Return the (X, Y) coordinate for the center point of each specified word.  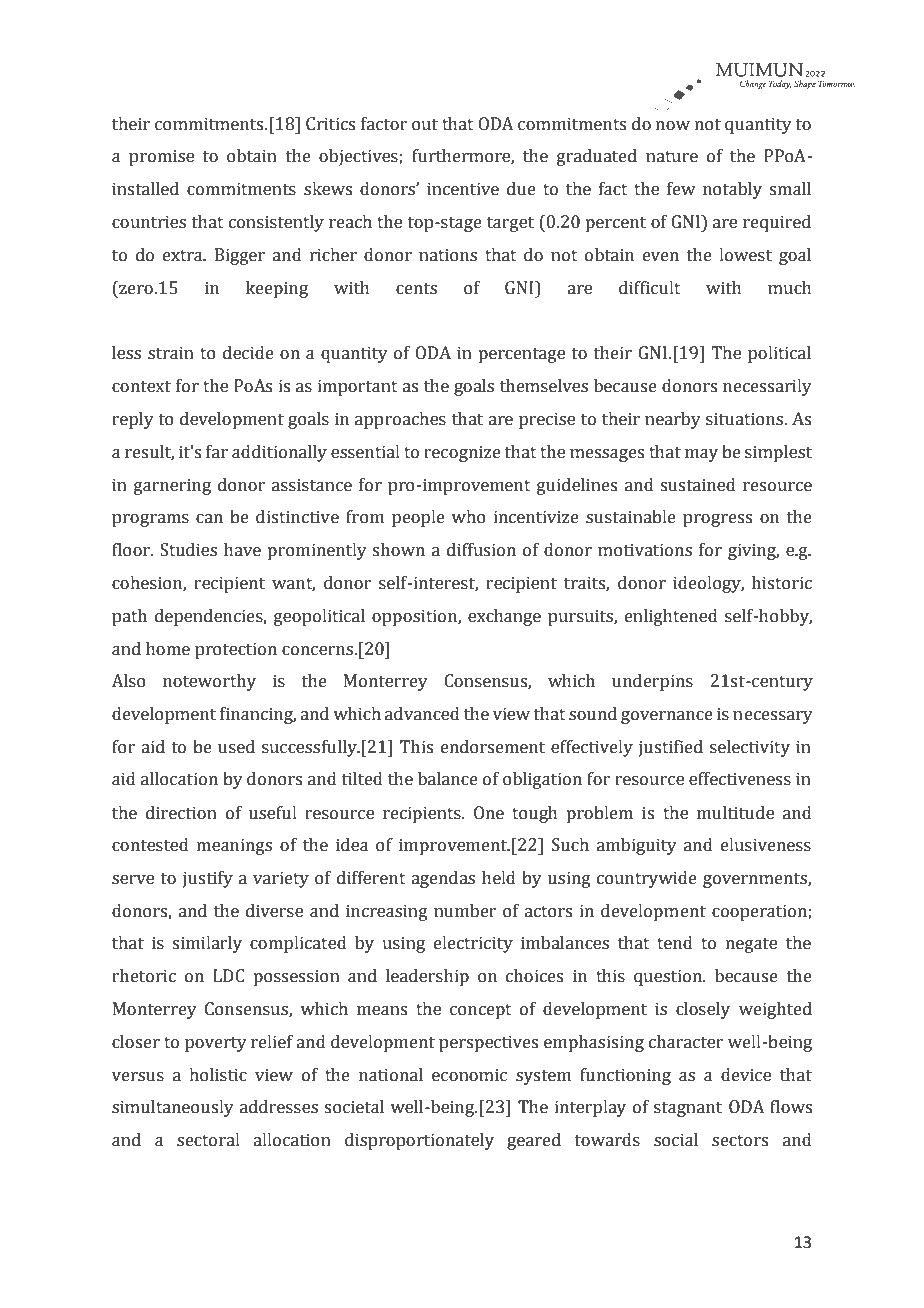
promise (161, 157)
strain (171, 353)
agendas (443, 879)
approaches (400, 420)
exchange (504, 617)
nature (672, 157)
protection (236, 650)
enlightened (671, 617)
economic (469, 1075)
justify (208, 879)
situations (744, 419)
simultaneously (173, 1108)
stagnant (688, 1109)
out (425, 125)
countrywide (647, 879)
